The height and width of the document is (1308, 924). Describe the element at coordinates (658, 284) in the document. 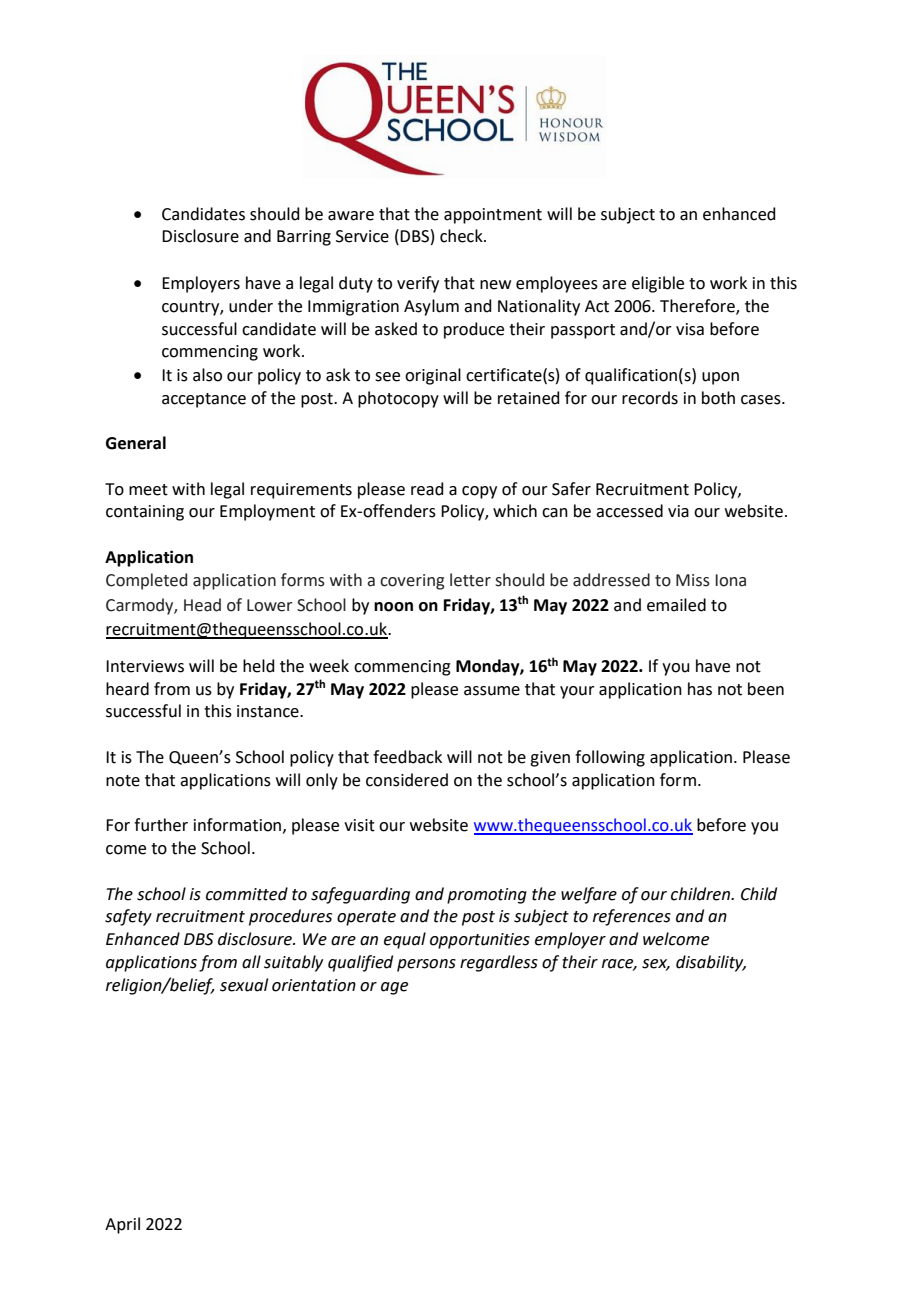

I see `eligible` at that location.
